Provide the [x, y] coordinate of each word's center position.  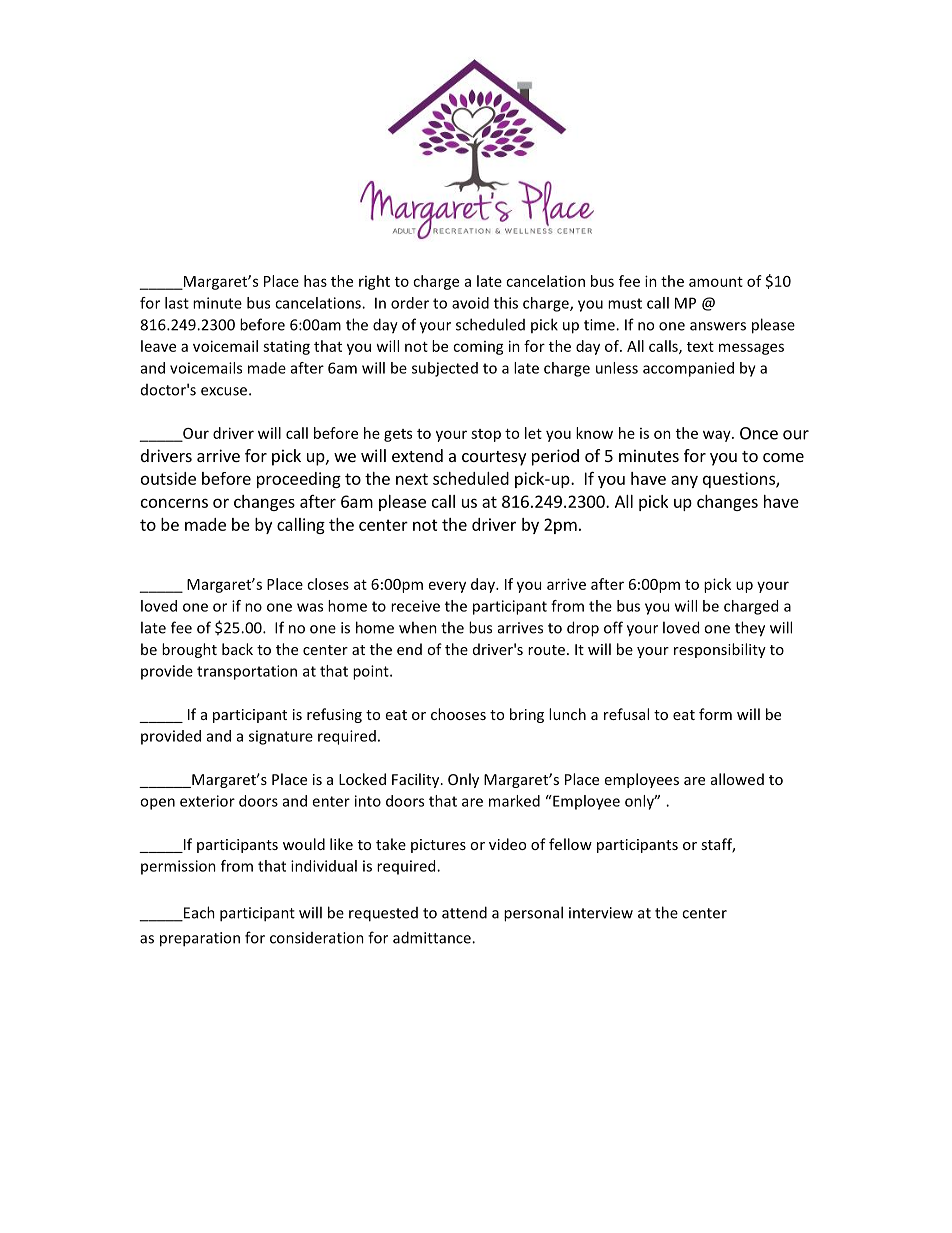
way [718, 436]
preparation [200, 939]
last [177, 303]
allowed [737, 779]
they [750, 629]
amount [716, 282]
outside [168, 478]
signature [281, 737]
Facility [417, 780]
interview [601, 913]
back [237, 649]
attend [464, 912]
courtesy [494, 458]
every [447, 587]
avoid [470, 303]
